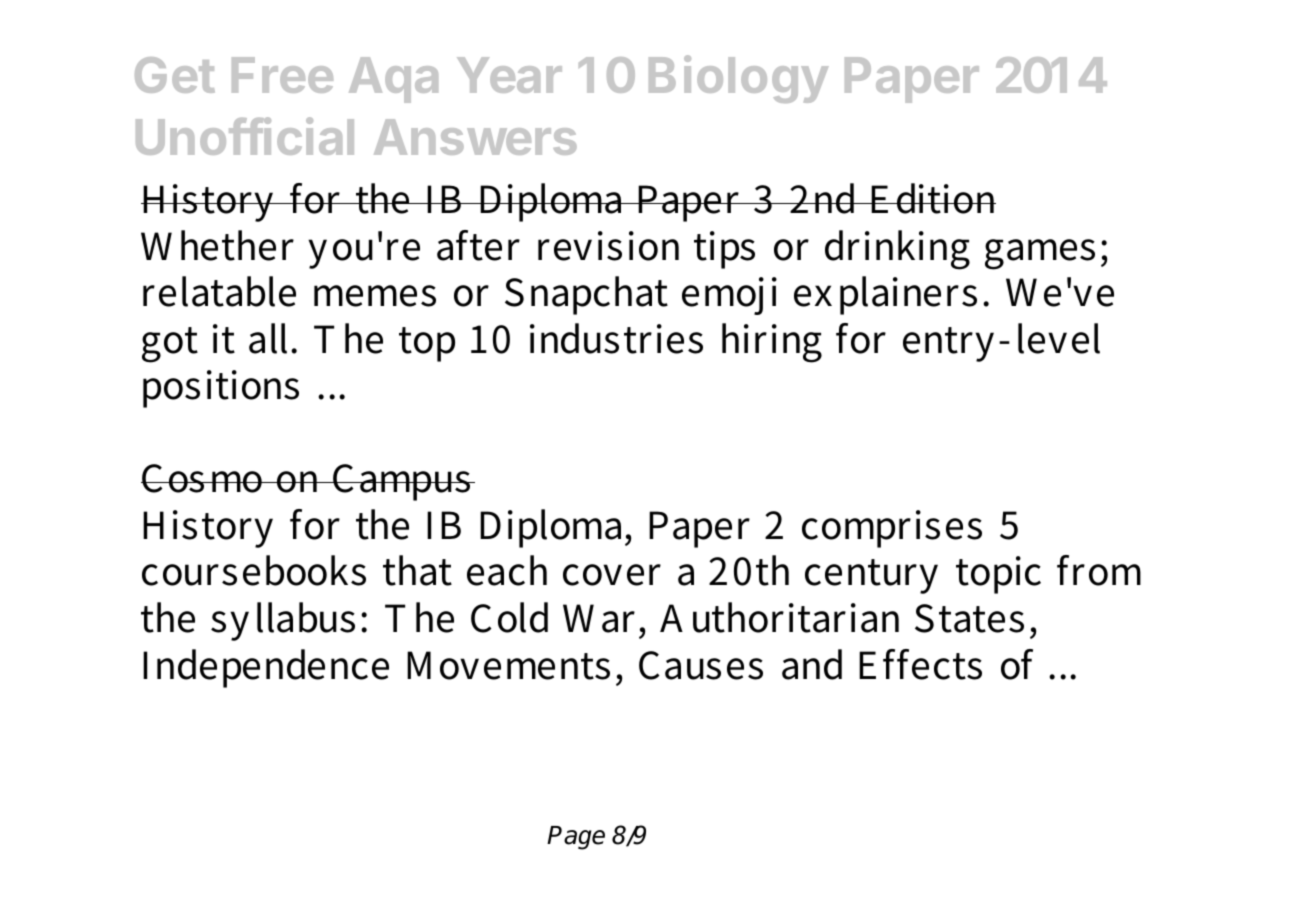 The height and width of the document is (924, 1303). I want to click on Free, so click(282, 75).
